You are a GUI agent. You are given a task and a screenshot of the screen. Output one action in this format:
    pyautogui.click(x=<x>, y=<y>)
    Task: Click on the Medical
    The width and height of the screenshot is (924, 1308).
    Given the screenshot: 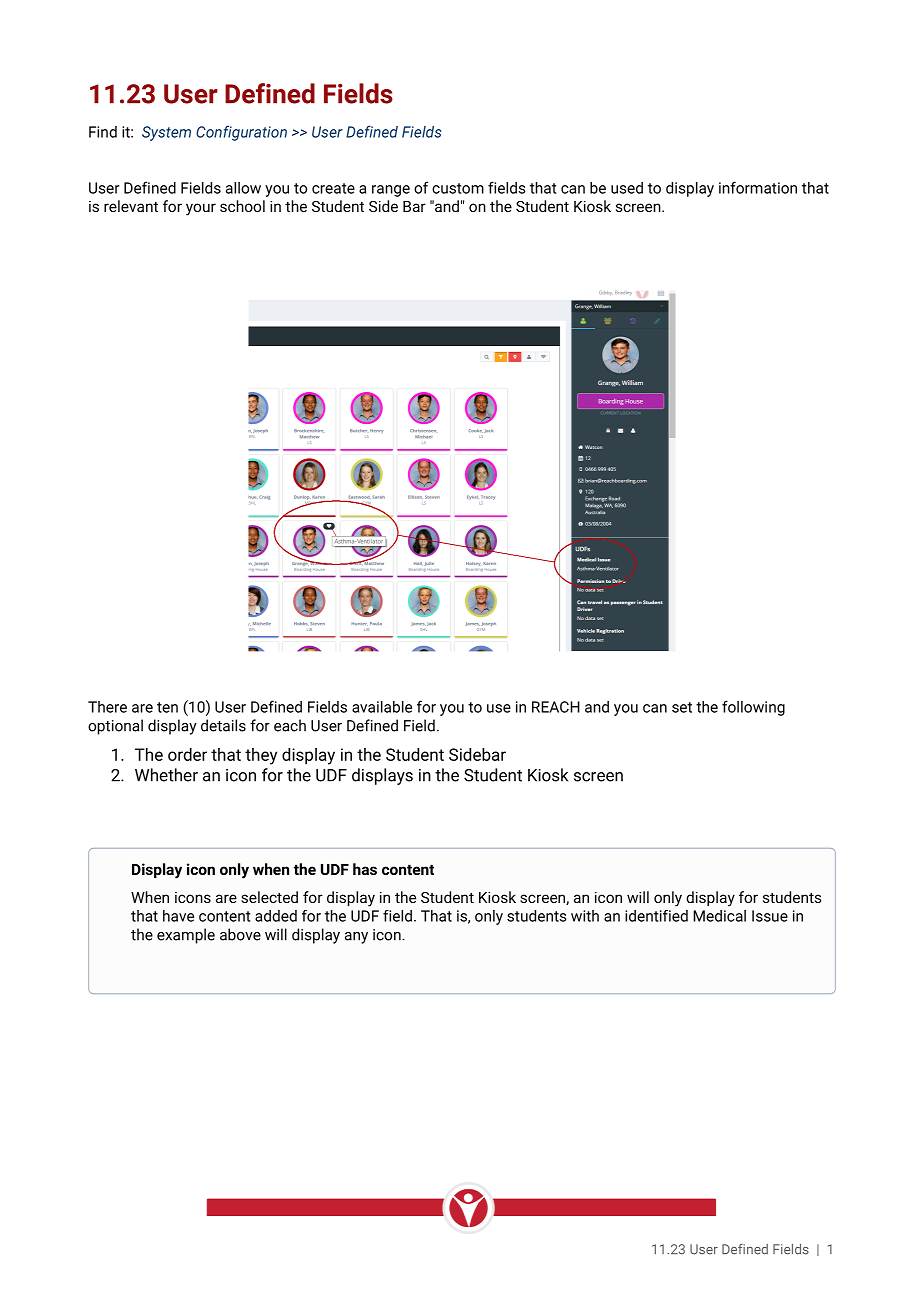 What is the action you would take?
    pyautogui.click(x=719, y=916)
